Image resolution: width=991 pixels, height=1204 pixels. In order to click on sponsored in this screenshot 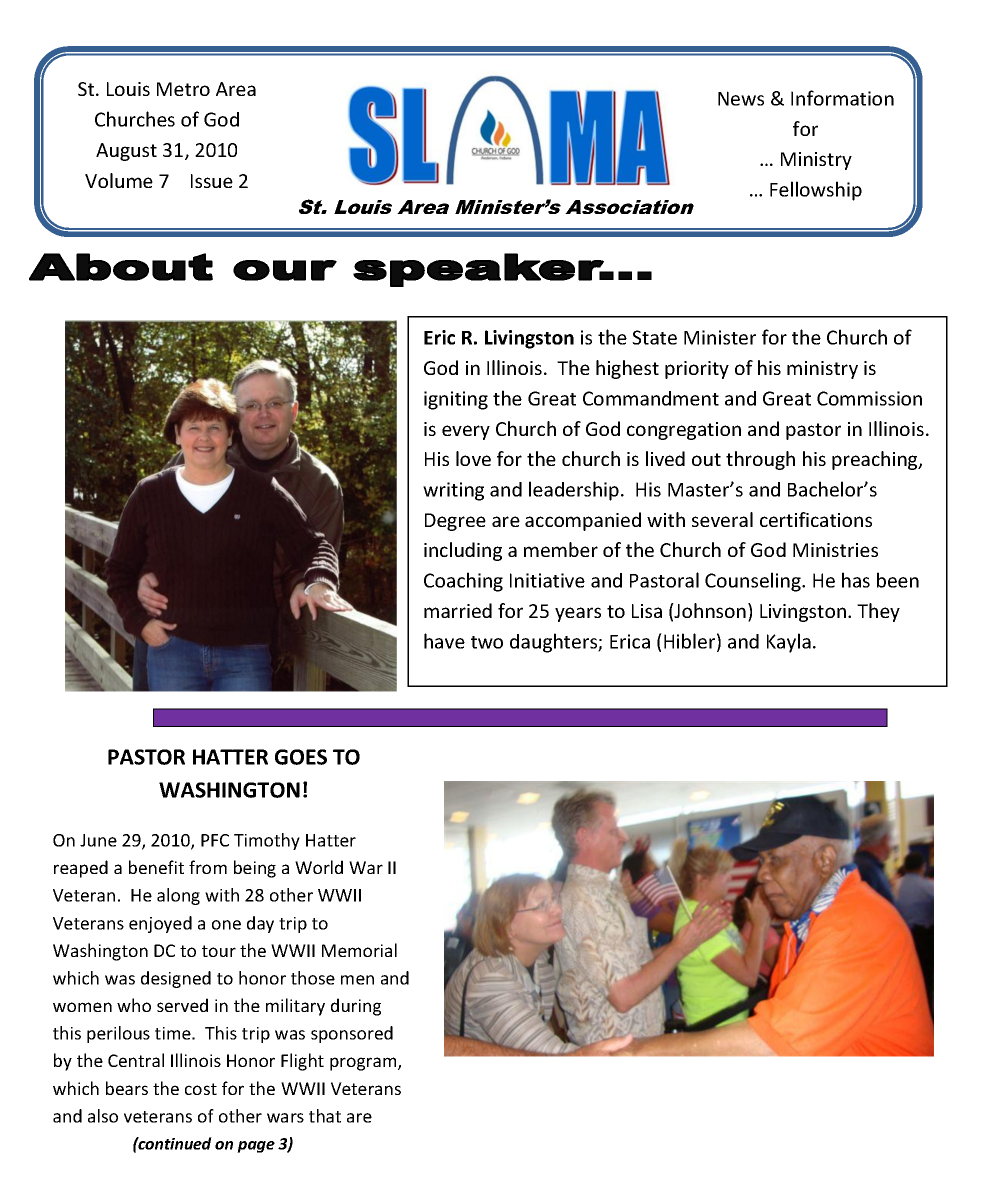, I will do `click(352, 1034)`.
